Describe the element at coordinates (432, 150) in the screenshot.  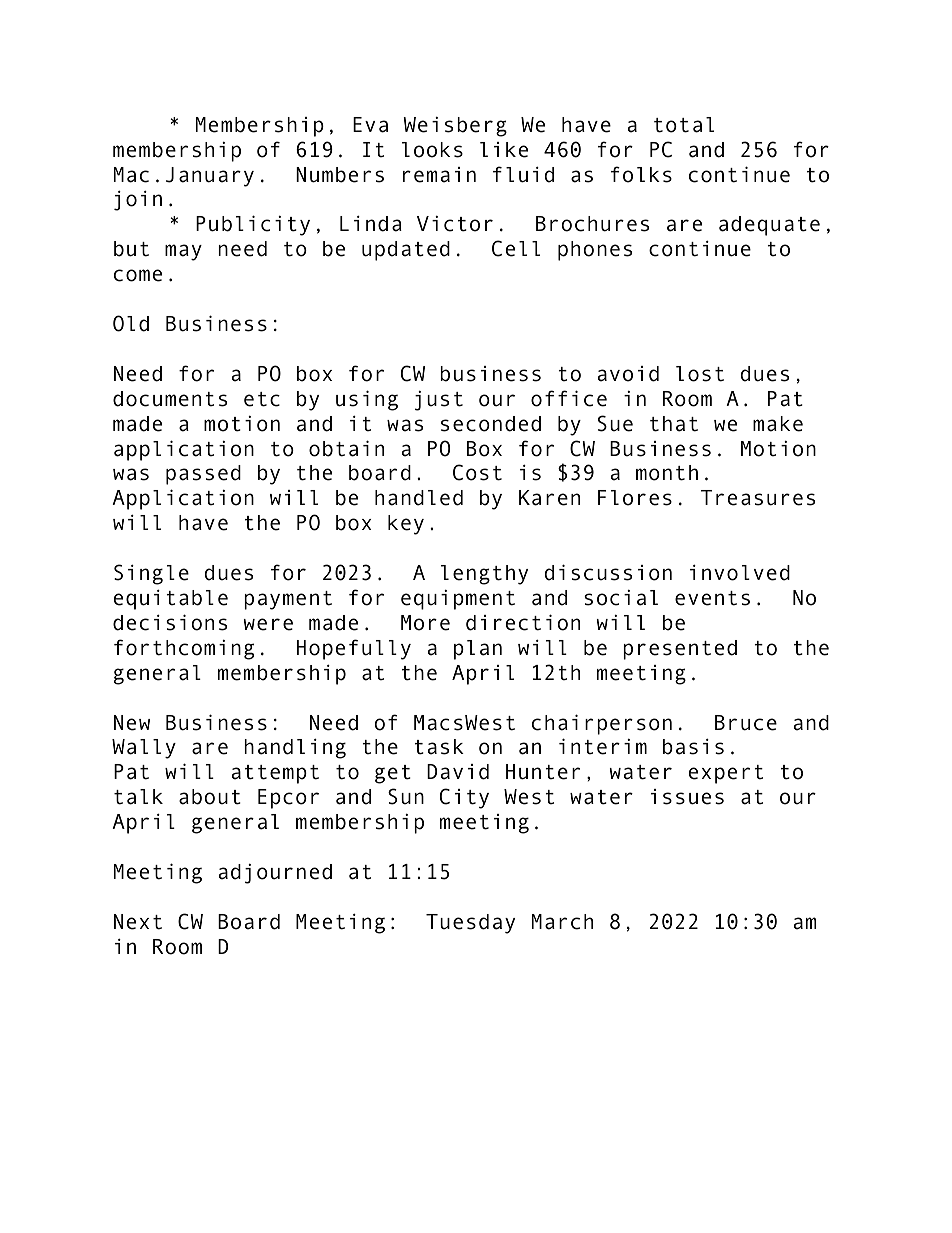
I see `looks` at that location.
